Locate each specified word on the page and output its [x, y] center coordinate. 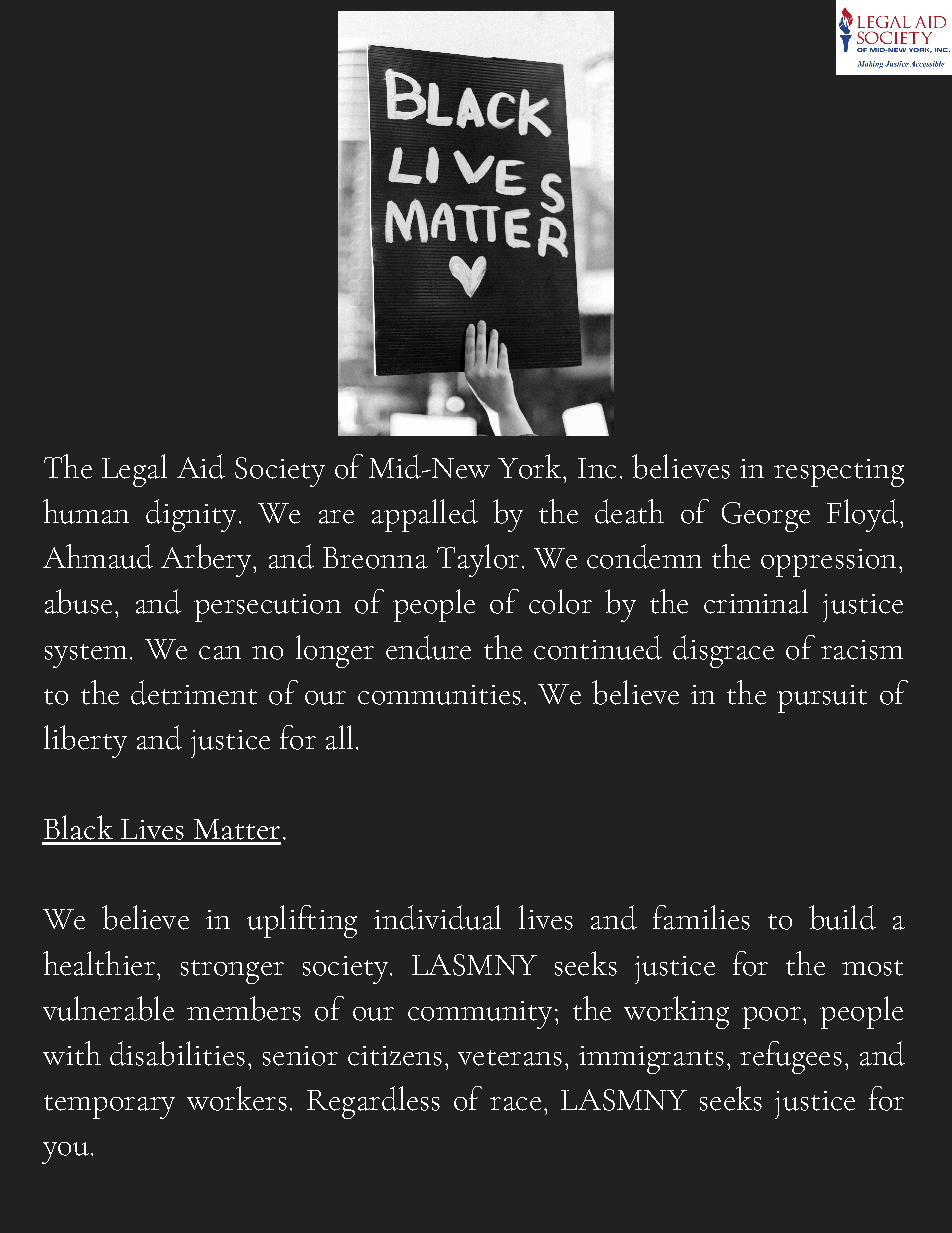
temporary [109, 1107]
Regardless [373, 1102]
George [766, 517]
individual [437, 917]
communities [439, 695]
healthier [99, 963]
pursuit [822, 699]
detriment [194, 692]
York [529, 466]
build [842, 917]
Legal [134, 470]
